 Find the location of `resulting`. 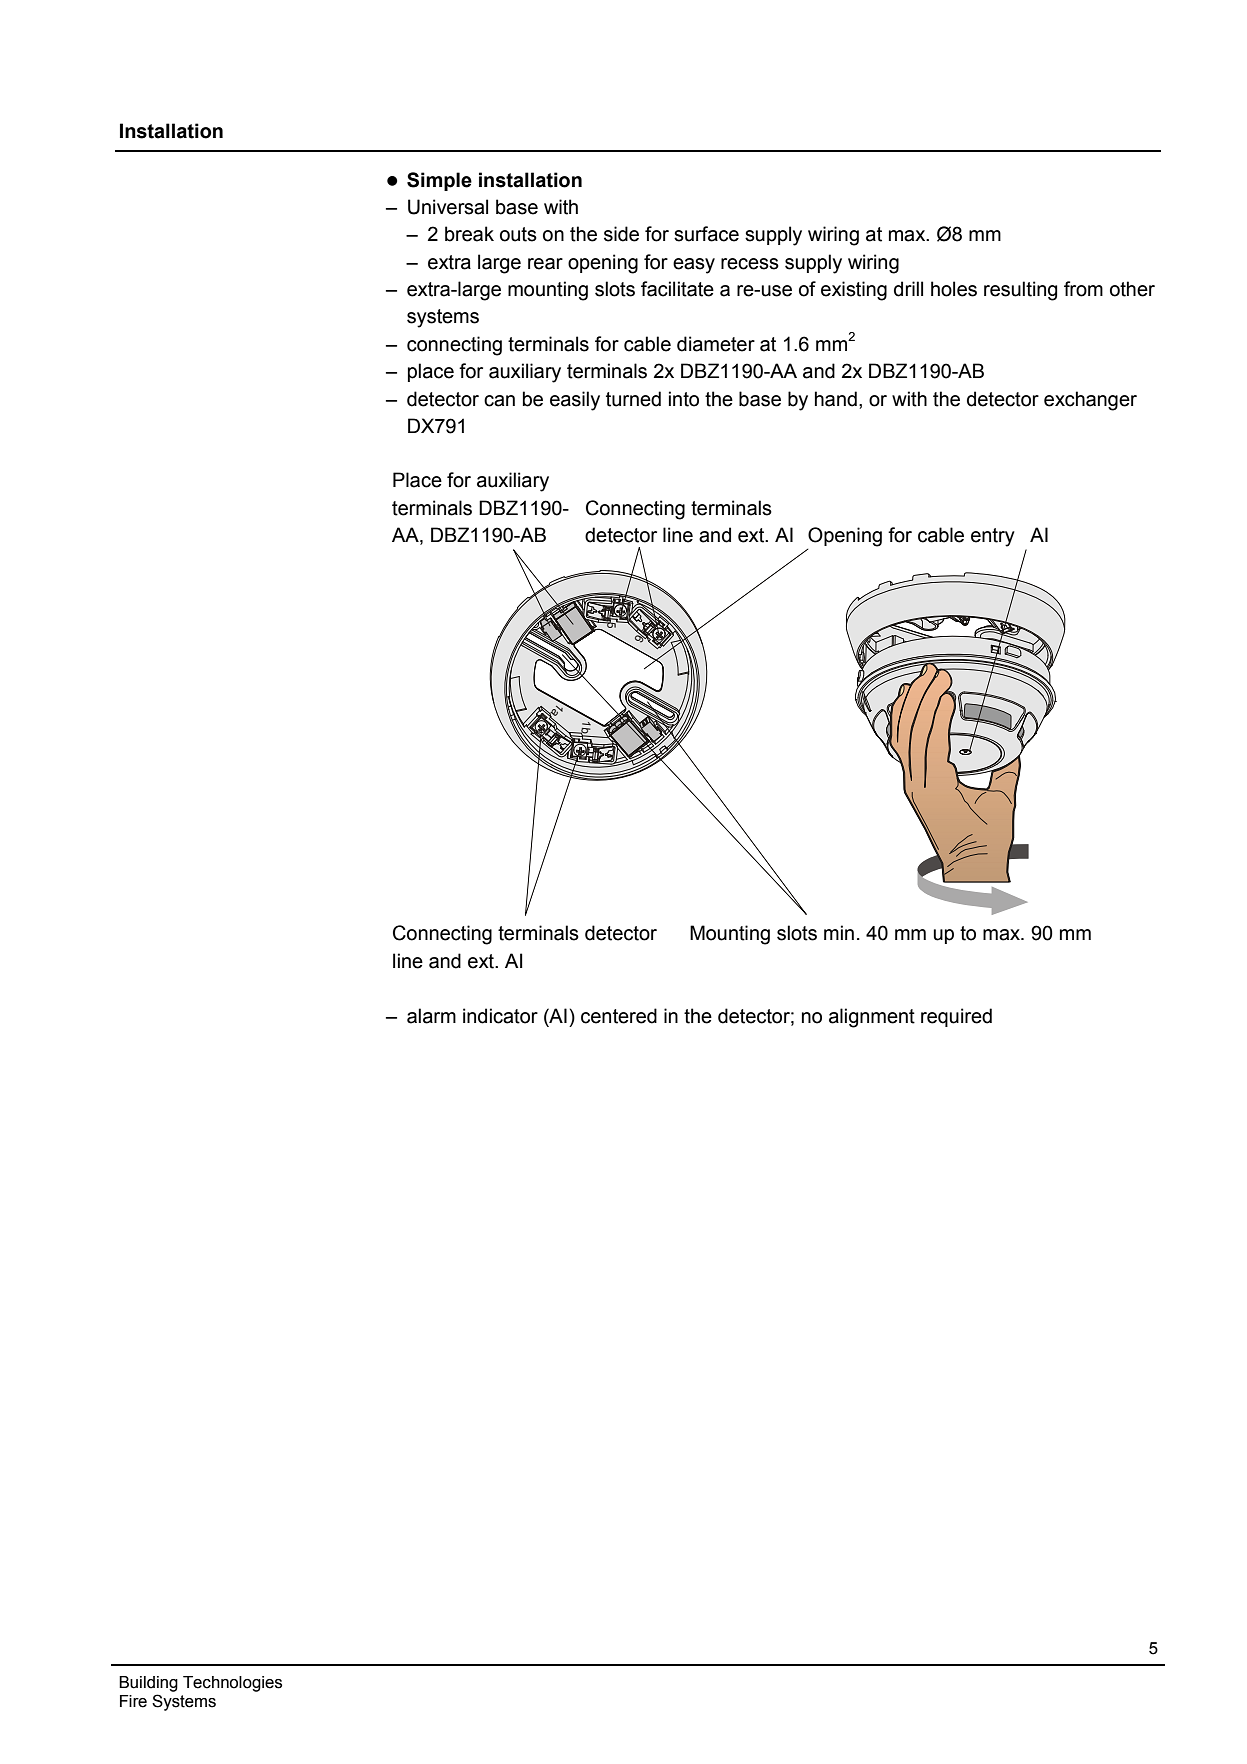

resulting is located at coordinates (1020, 291).
